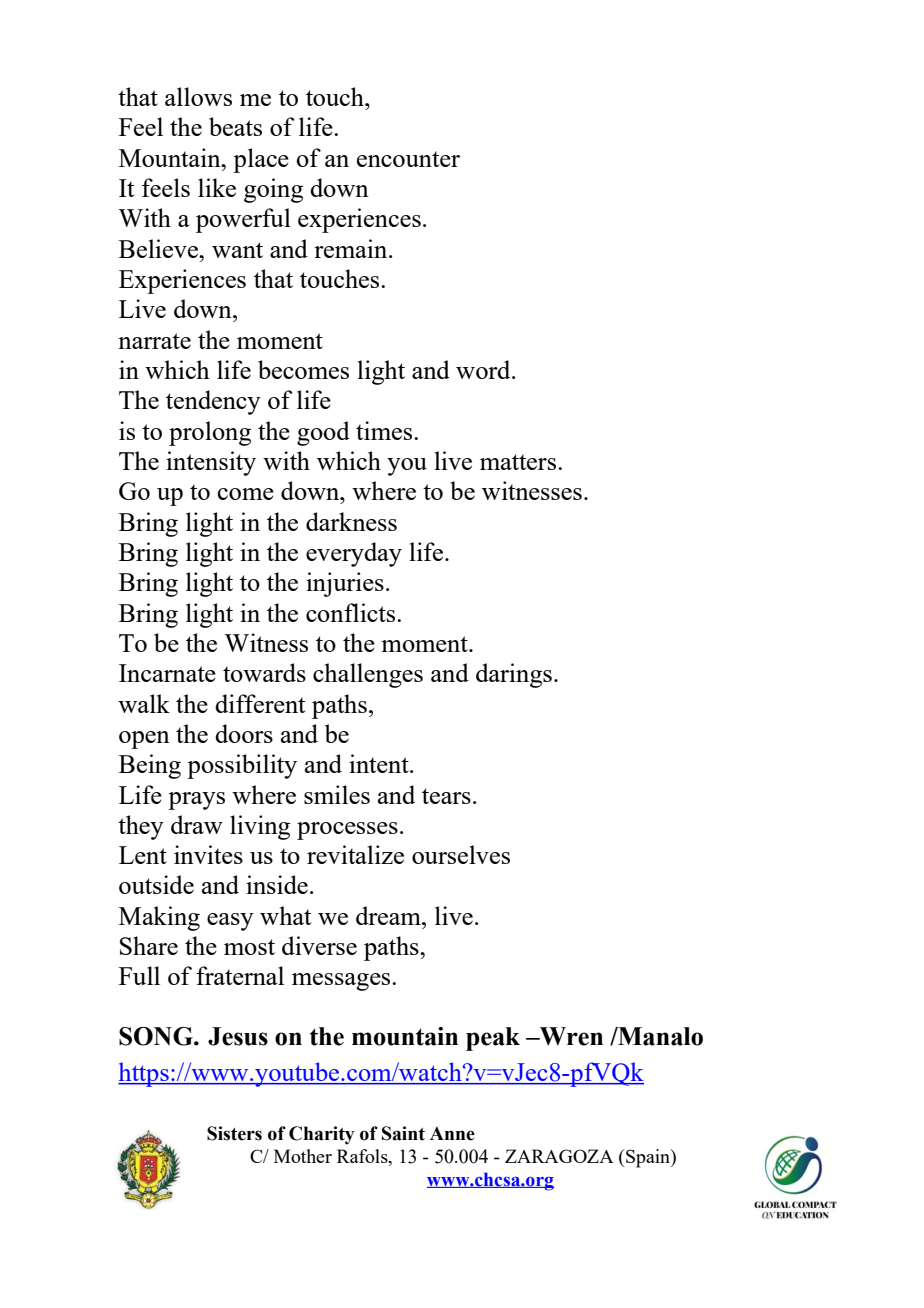 The width and height of the document is (924, 1308). I want to click on encounter, so click(408, 159).
